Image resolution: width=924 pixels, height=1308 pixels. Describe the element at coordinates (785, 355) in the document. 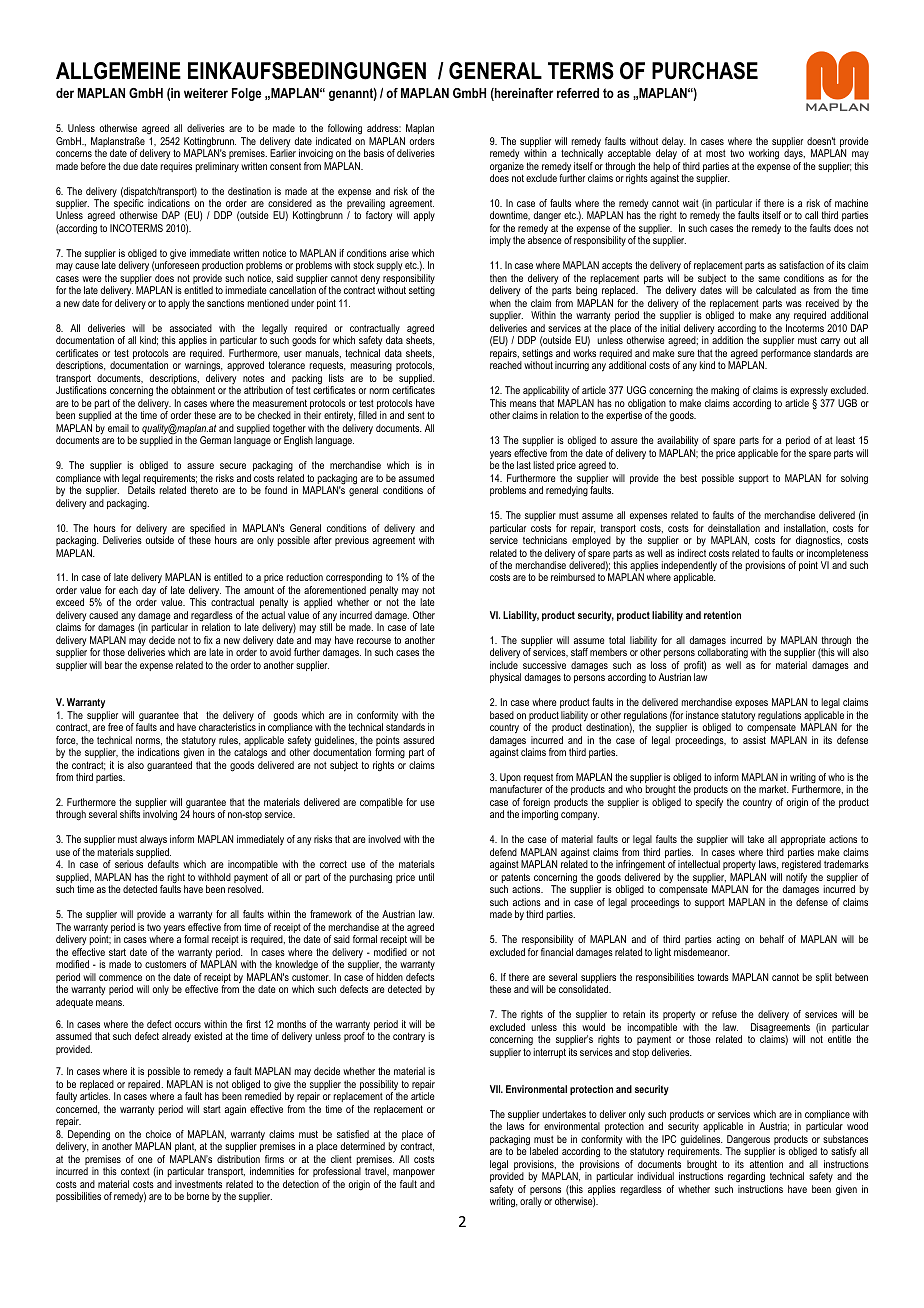

I see `performance` at that location.
